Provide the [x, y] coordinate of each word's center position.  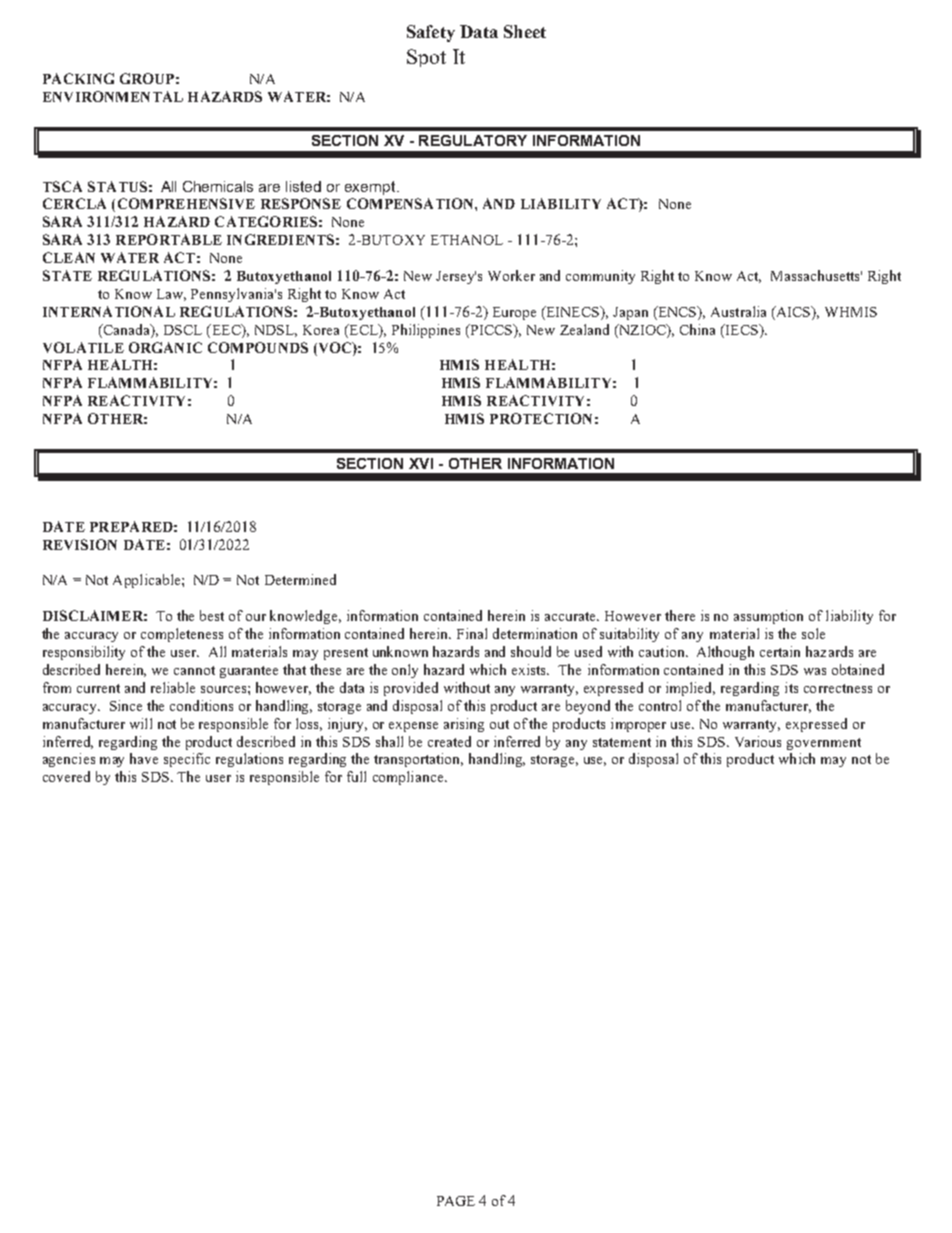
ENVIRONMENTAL [113, 96]
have [144, 758]
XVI [421, 463]
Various [758, 741]
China [697, 329]
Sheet [525, 31]
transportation [418, 760]
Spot [426, 58]
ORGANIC [165, 347]
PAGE [456, 1201]
